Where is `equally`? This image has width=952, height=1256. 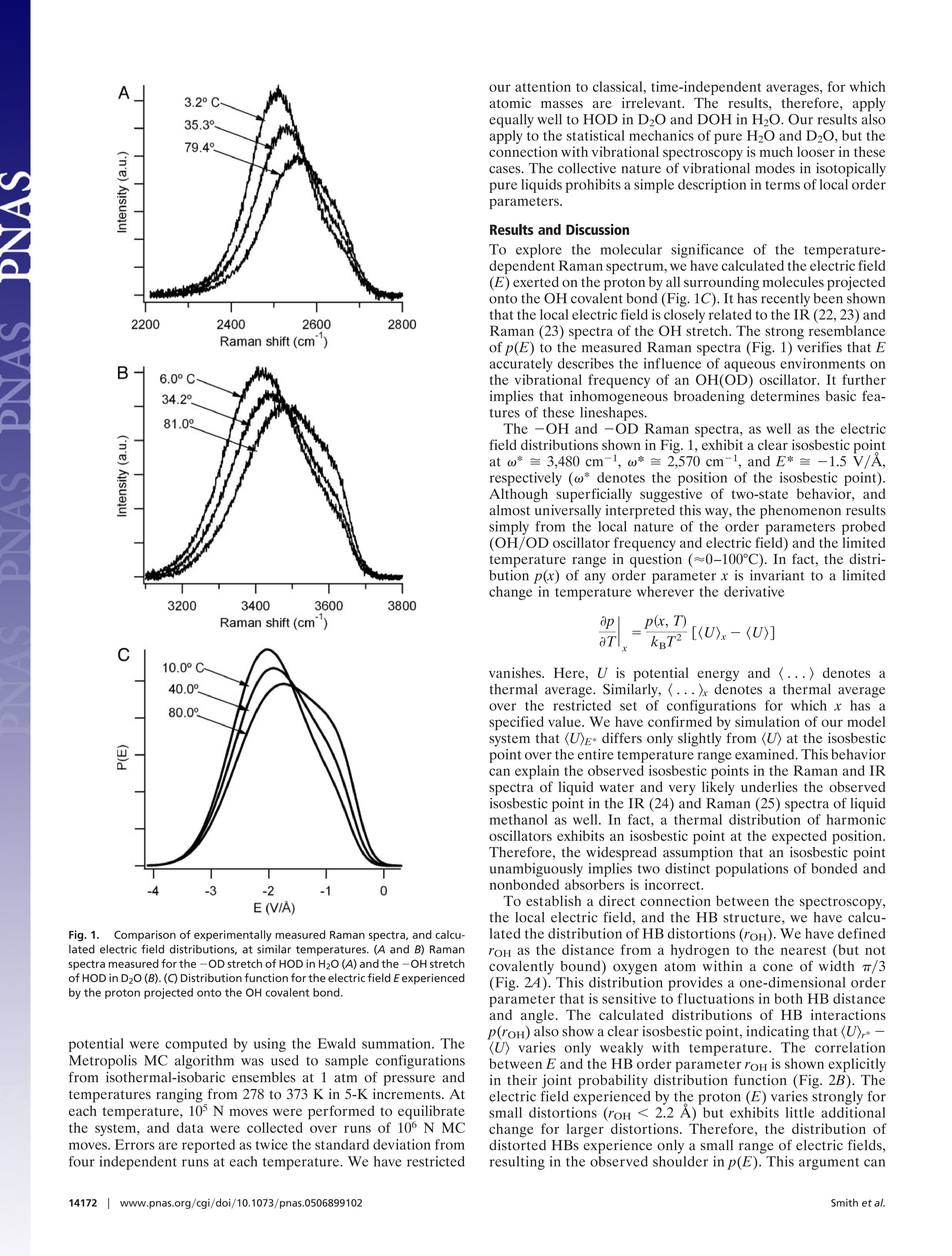
equally is located at coordinates (511, 121).
